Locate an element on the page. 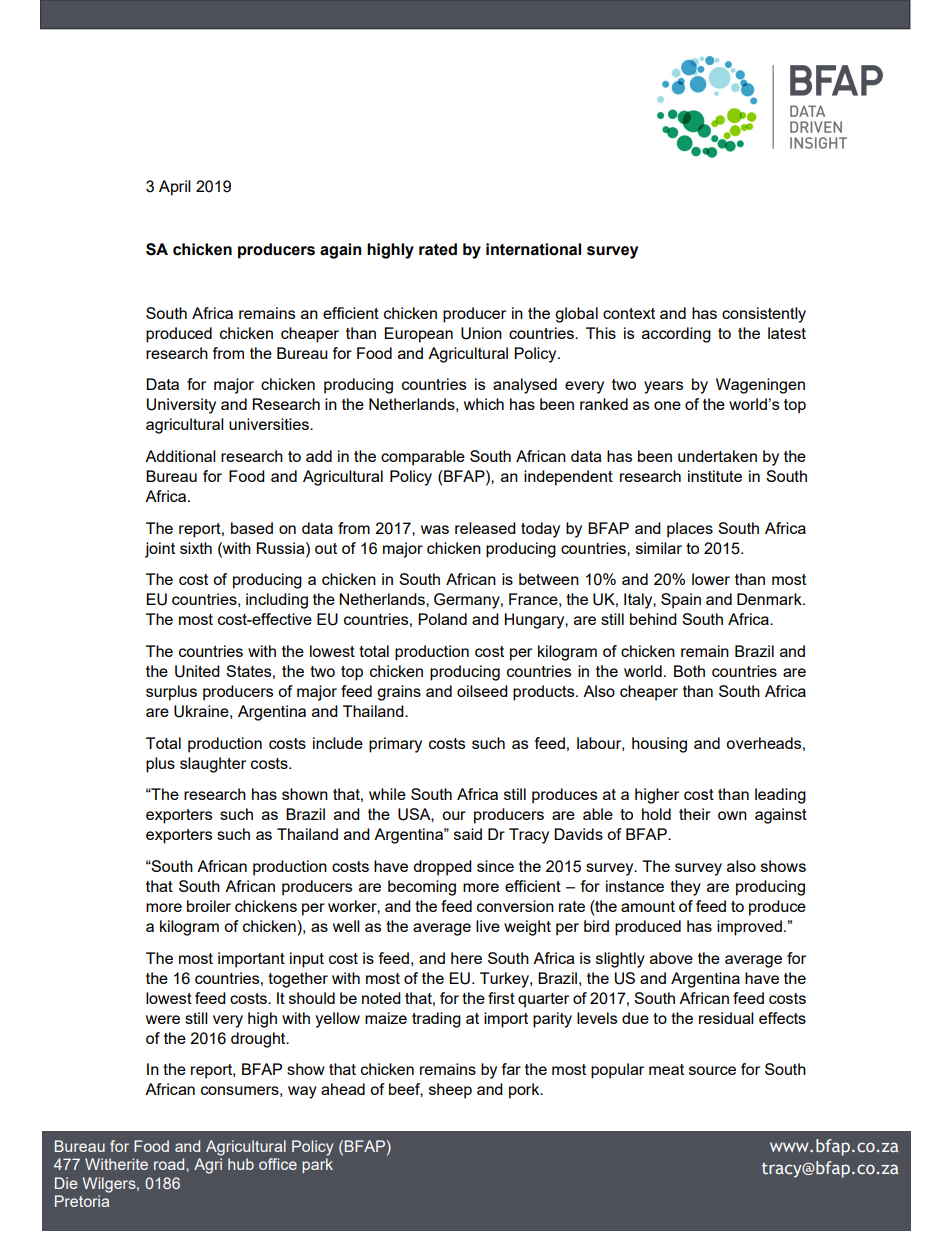 The height and width of the document is (1233, 952). United is located at coordinates (197, 671).
